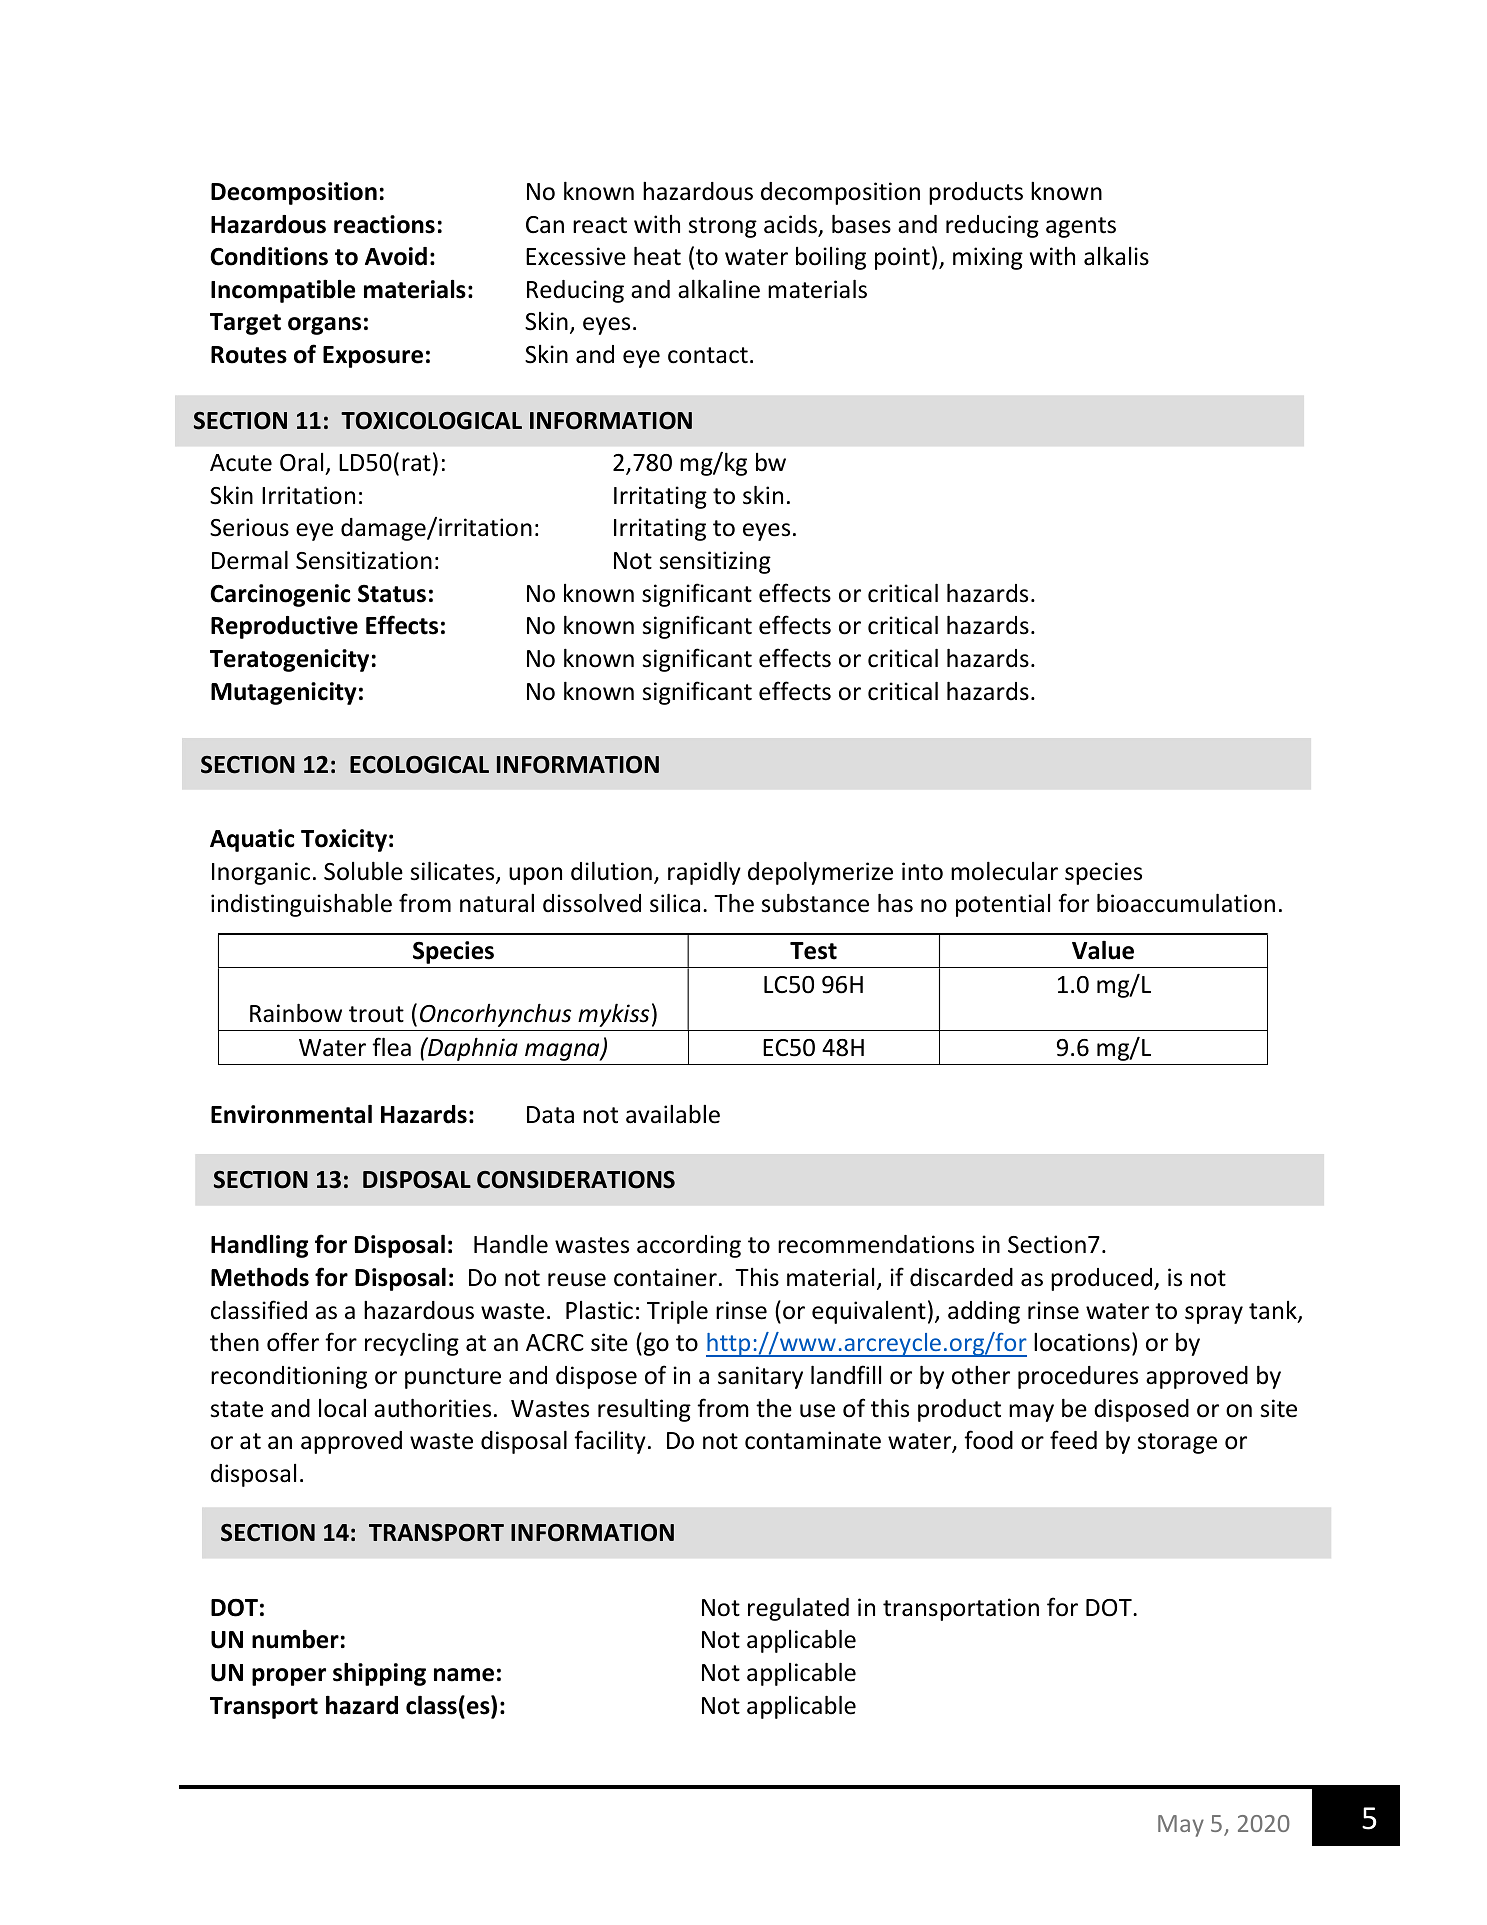 The width and height of the image is (1487, 1925). Describe the element at coordinates (719, 289) in the image. I see `alkaline` at that location.
